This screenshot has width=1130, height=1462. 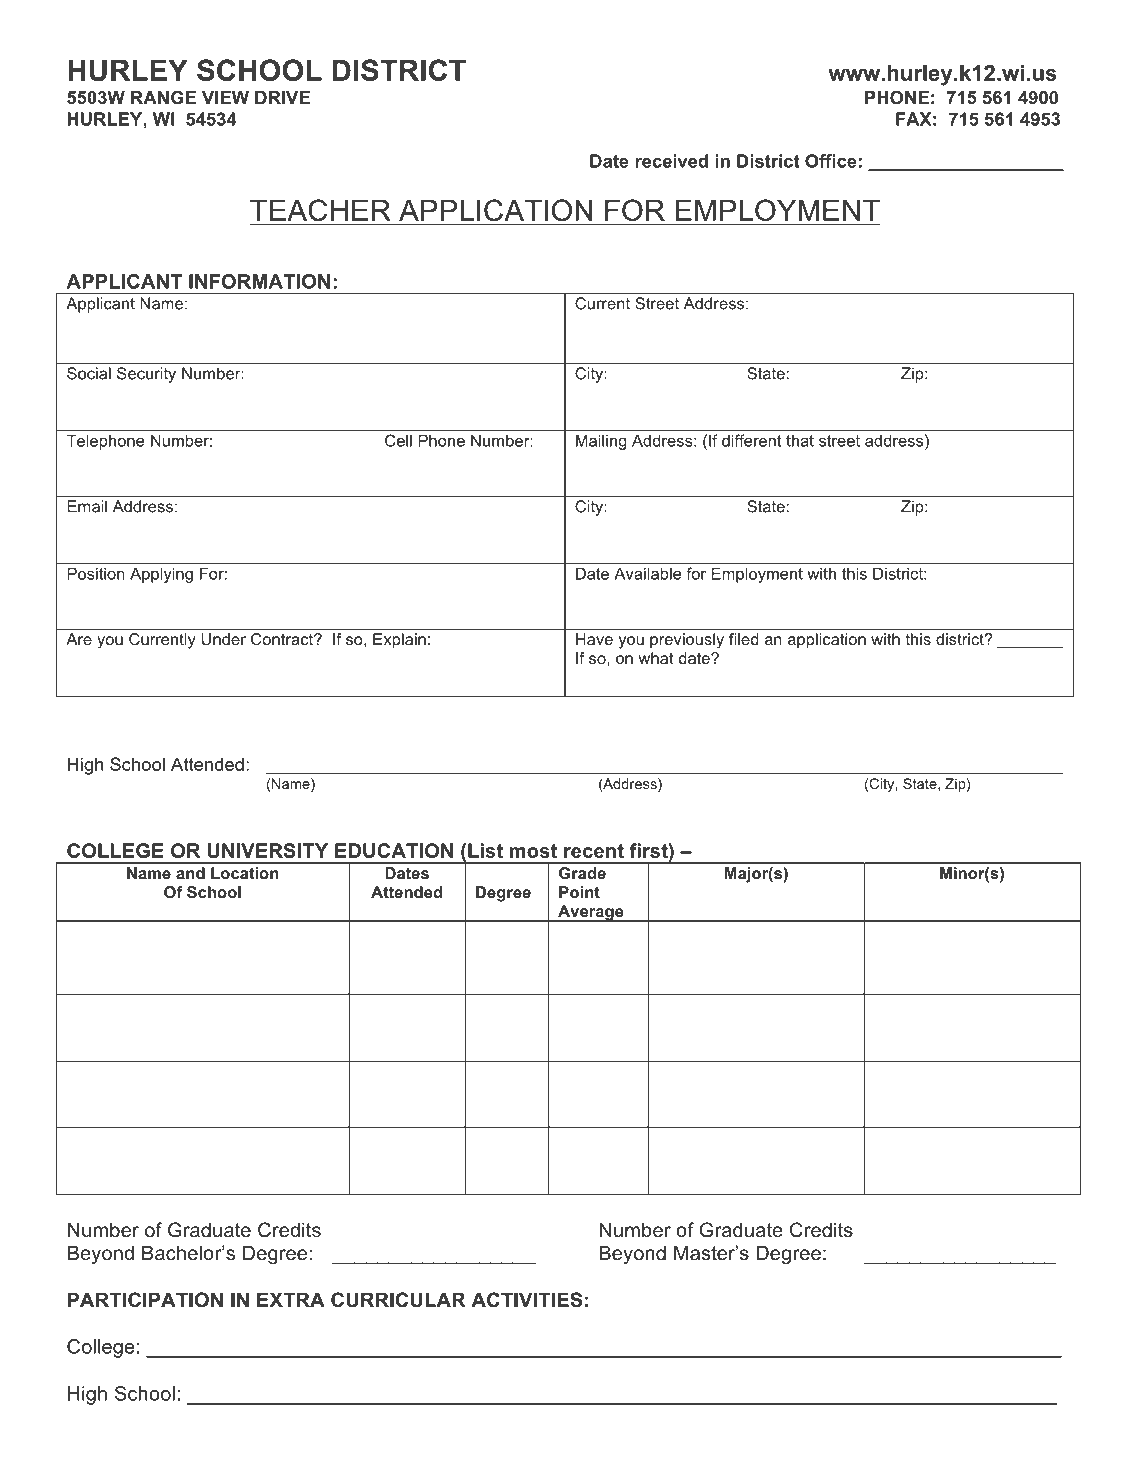 What do you see at coordinates (526, 1300) in the screenshot?
I see `ACTIVITIES` at bounding box center [526, 1300].
